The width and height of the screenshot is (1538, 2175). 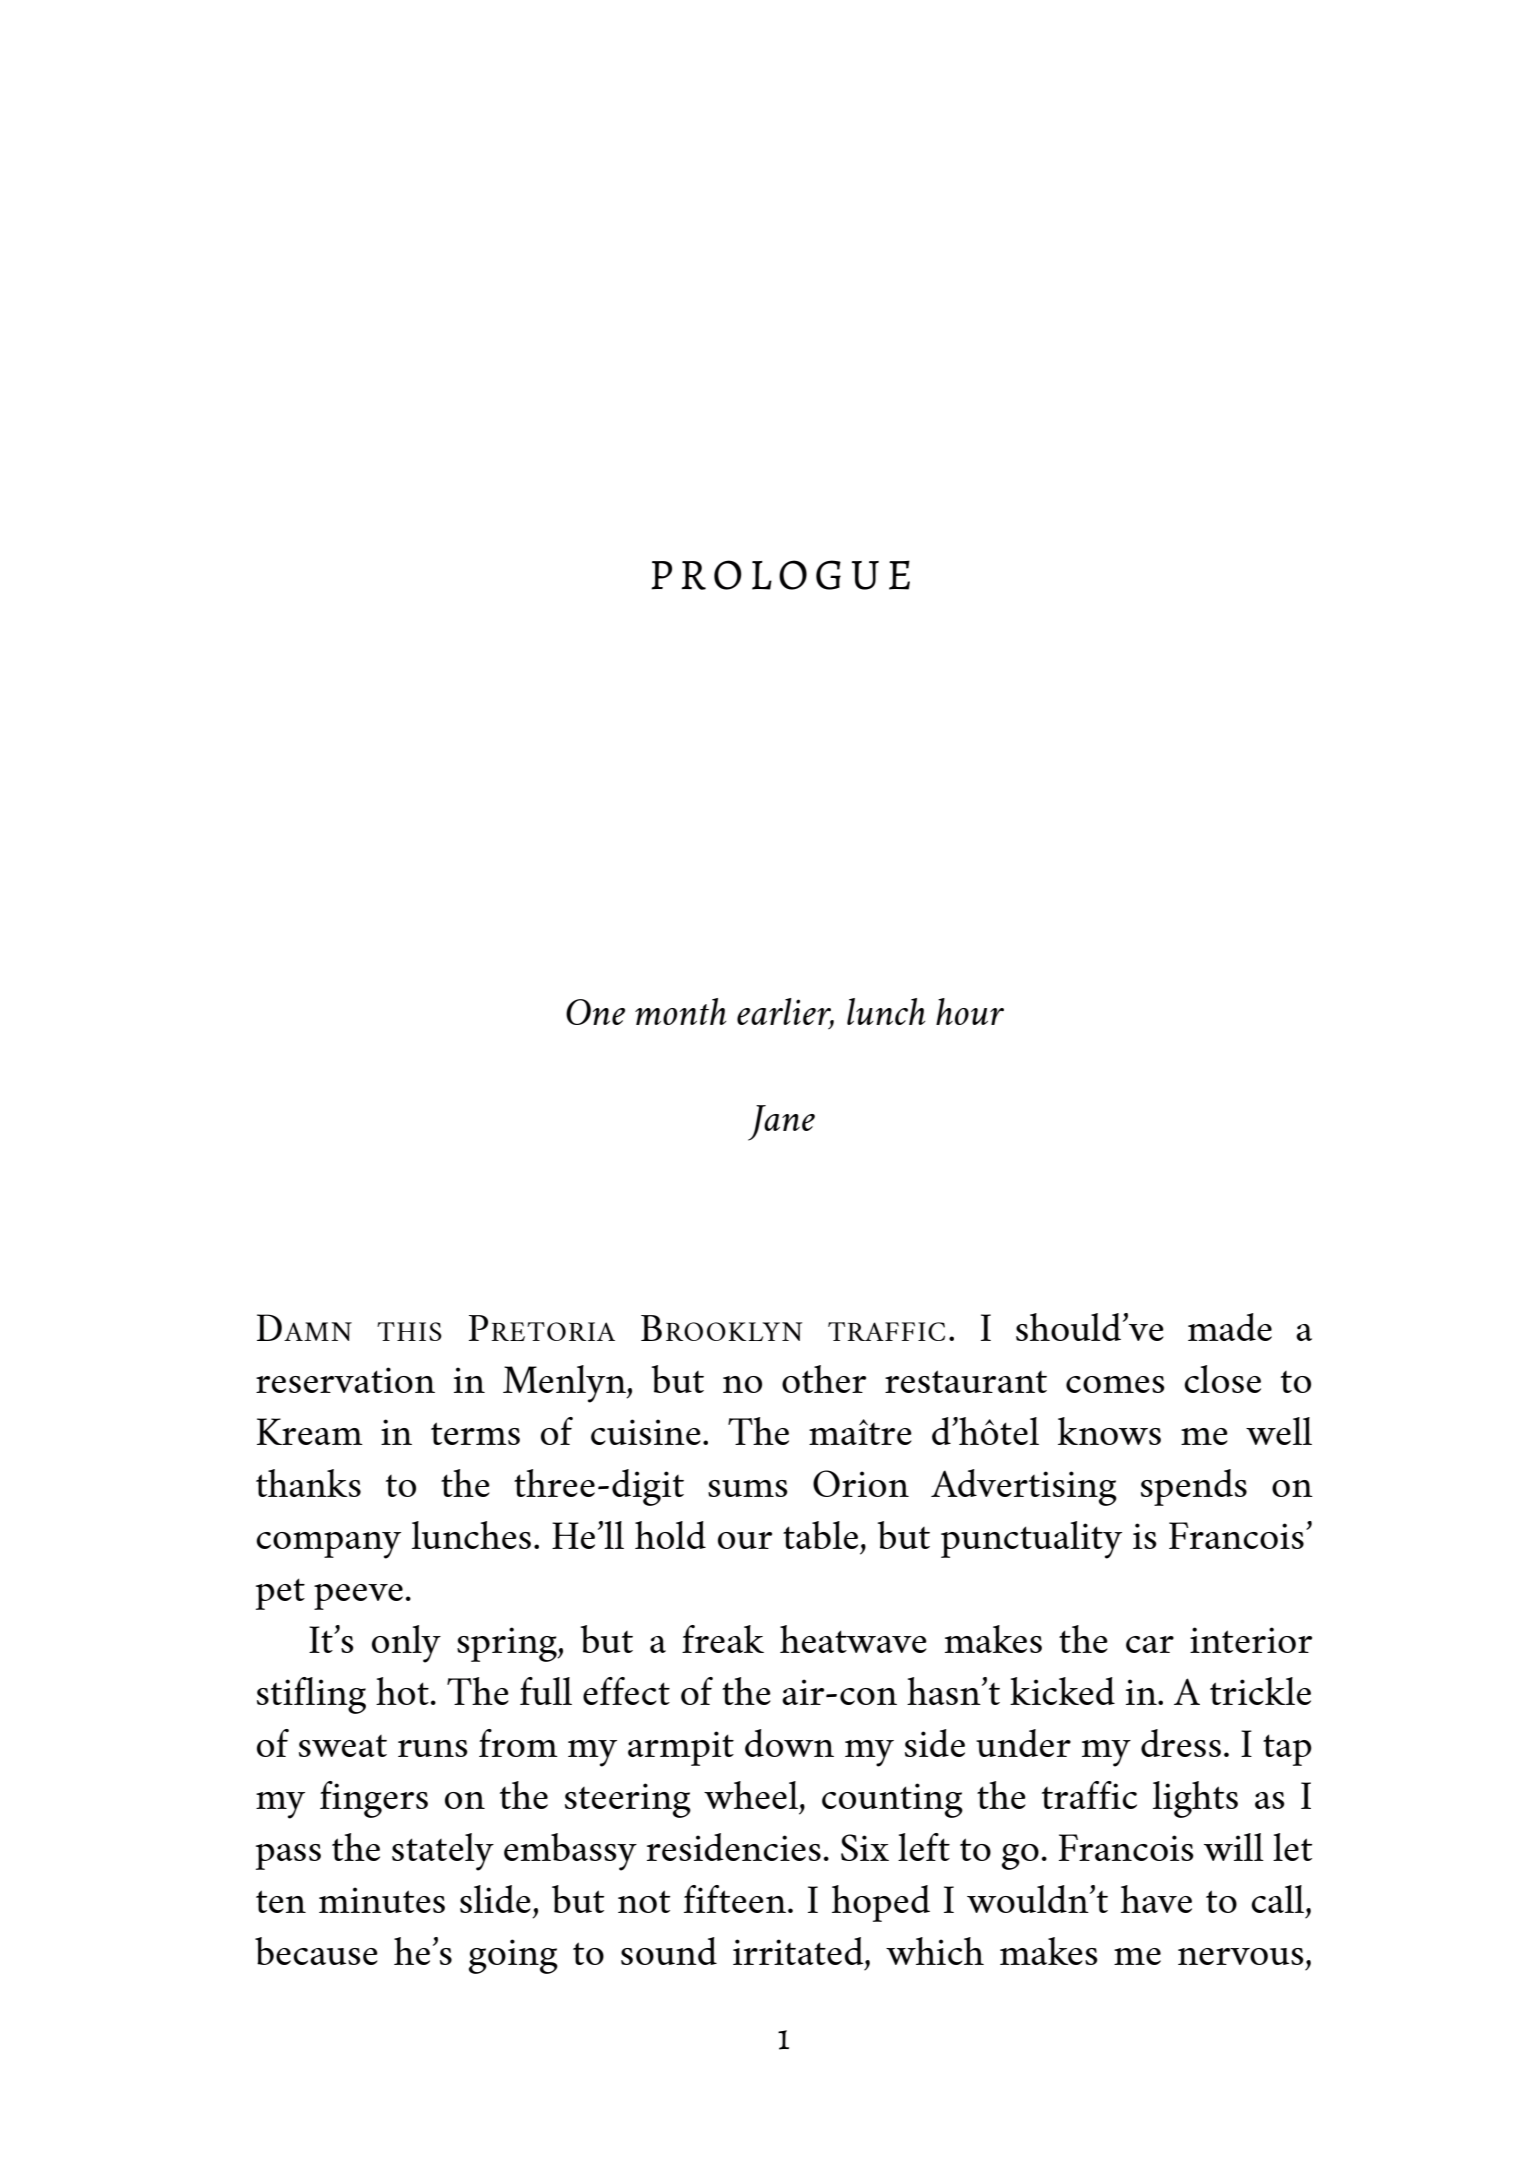 I want to click on THIS, so click(x=409, y=1331).
